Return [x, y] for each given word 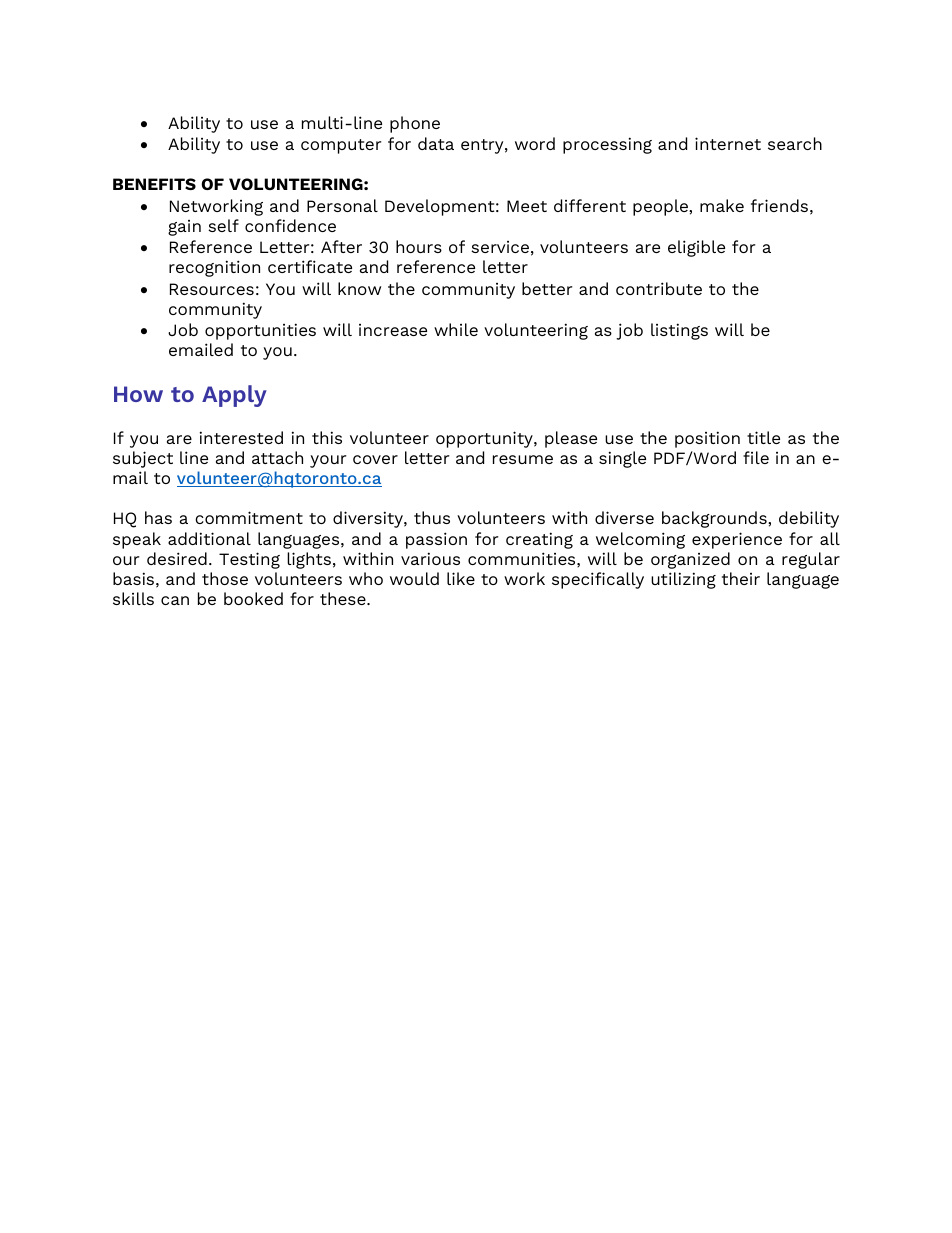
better [547, 288]
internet [728, 143]
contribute [659, 288]
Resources [212, 289]
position [707, 439]
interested [241, 437]
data [436, 143]
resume [523, 459]
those [225, 578]
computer [341, 146]
